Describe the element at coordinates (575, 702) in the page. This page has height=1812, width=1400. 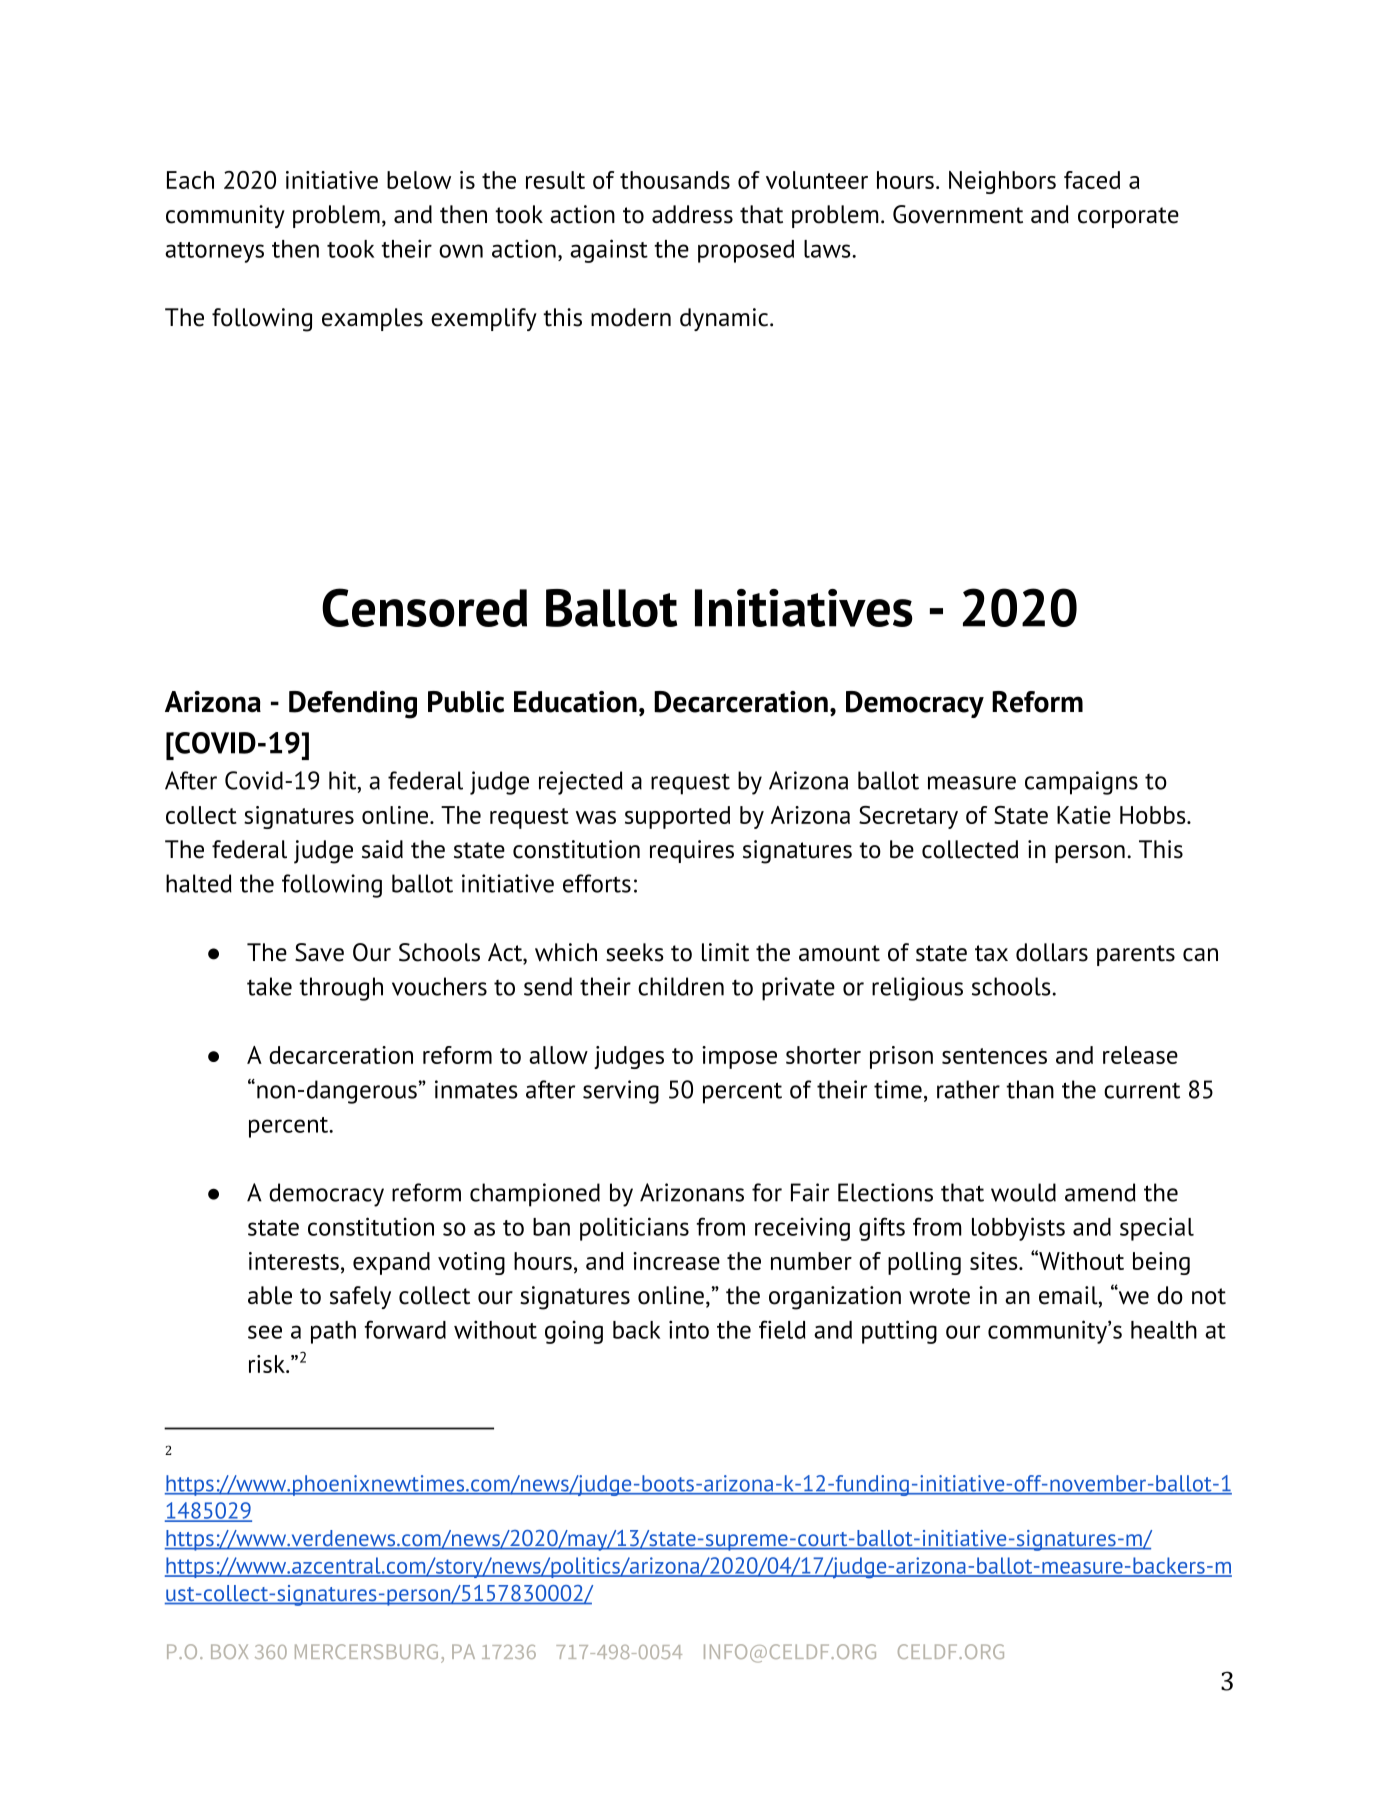
I see `Education` at that location.
